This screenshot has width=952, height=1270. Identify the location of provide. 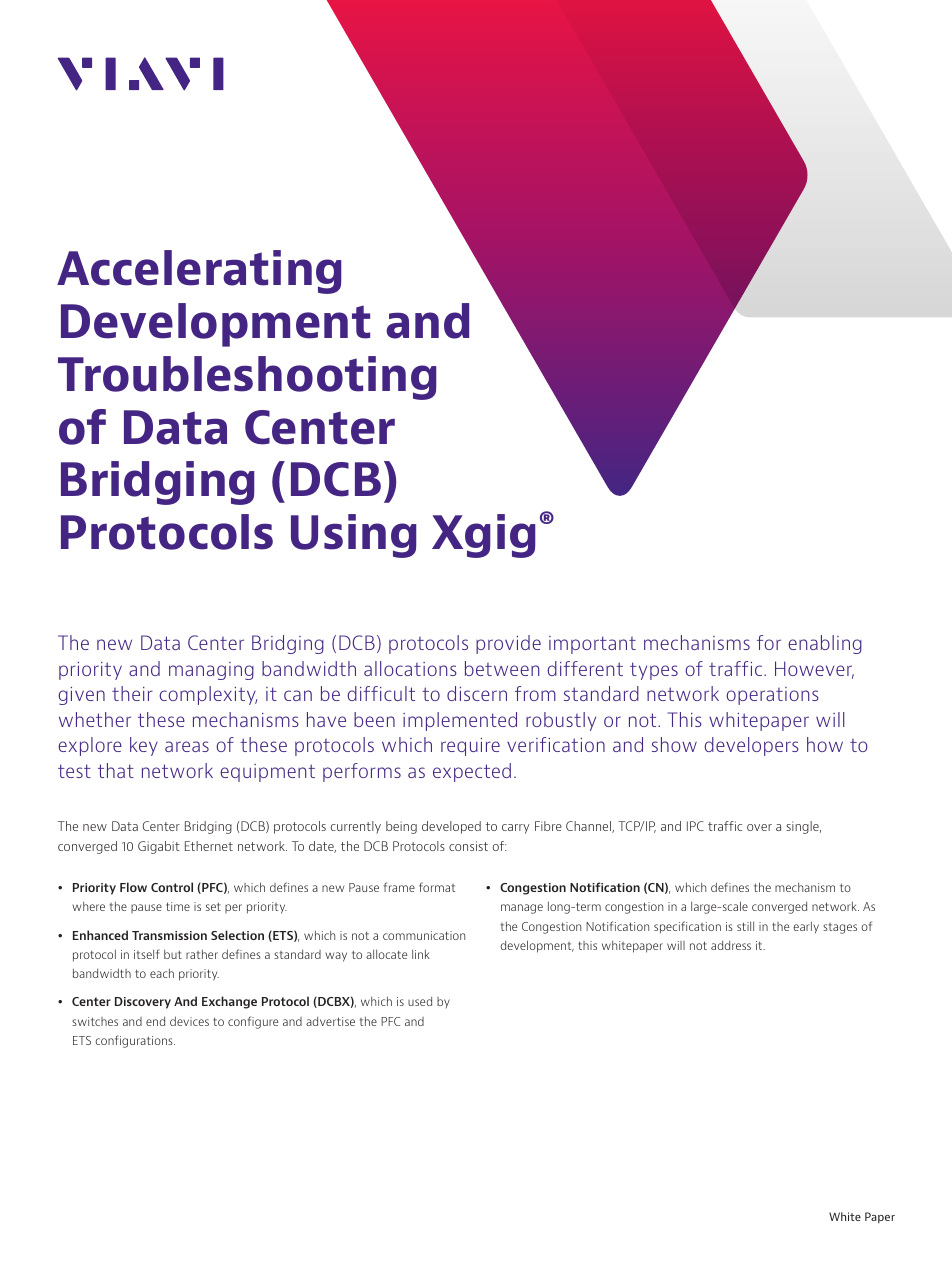
(508, 644).
